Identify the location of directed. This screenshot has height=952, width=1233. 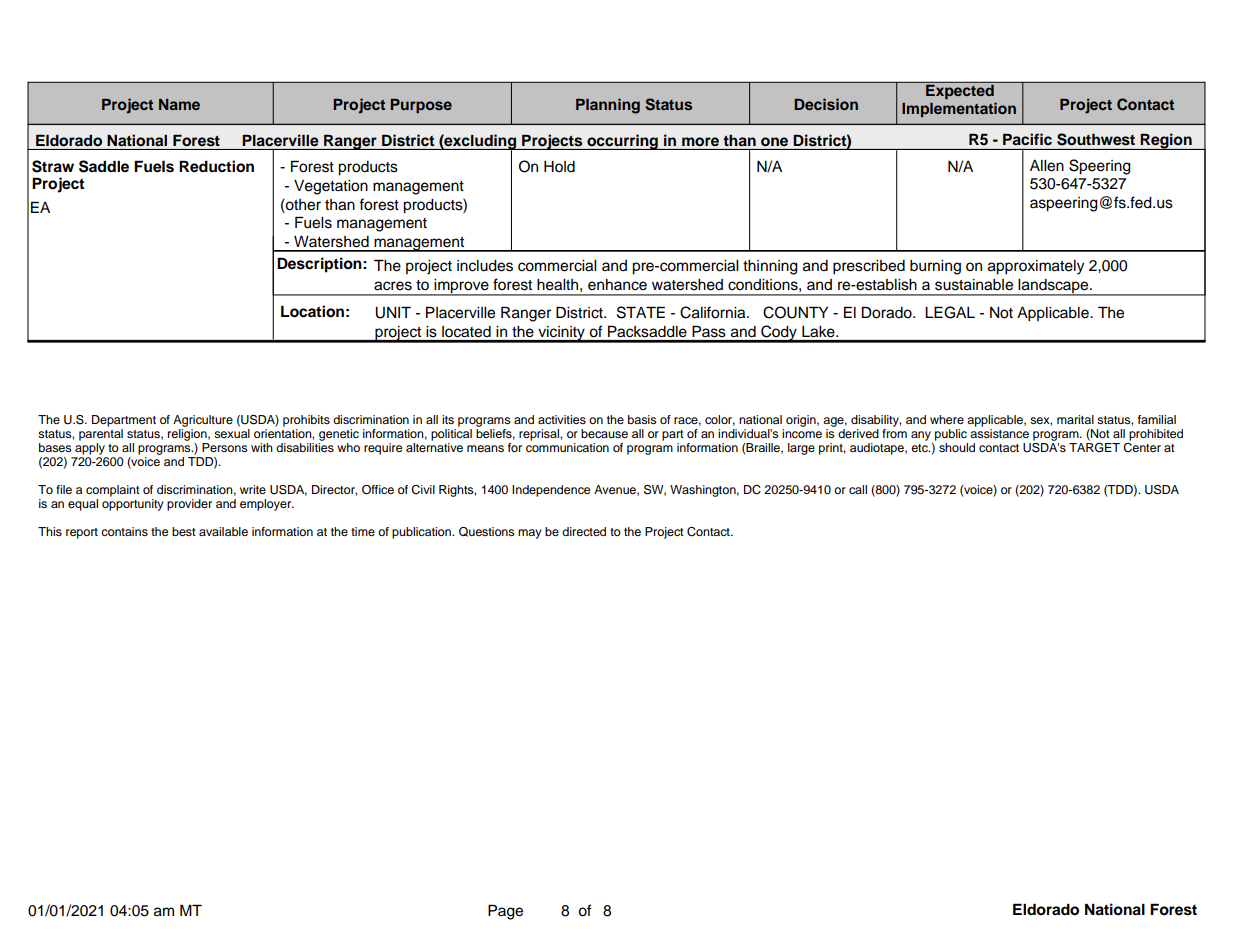
(584, 531).
